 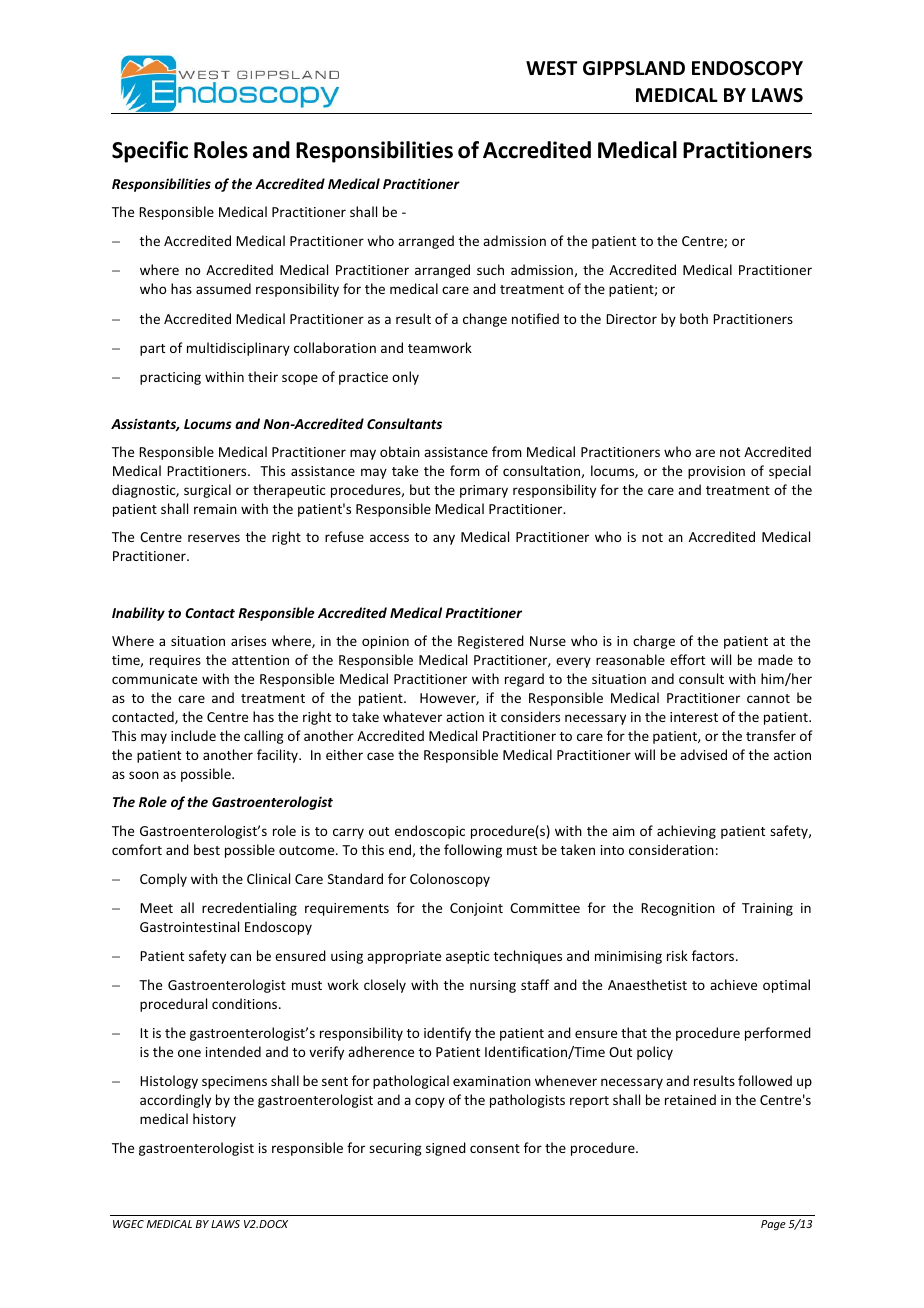 I want to click on Recognition, so click(x=678, y=909).
